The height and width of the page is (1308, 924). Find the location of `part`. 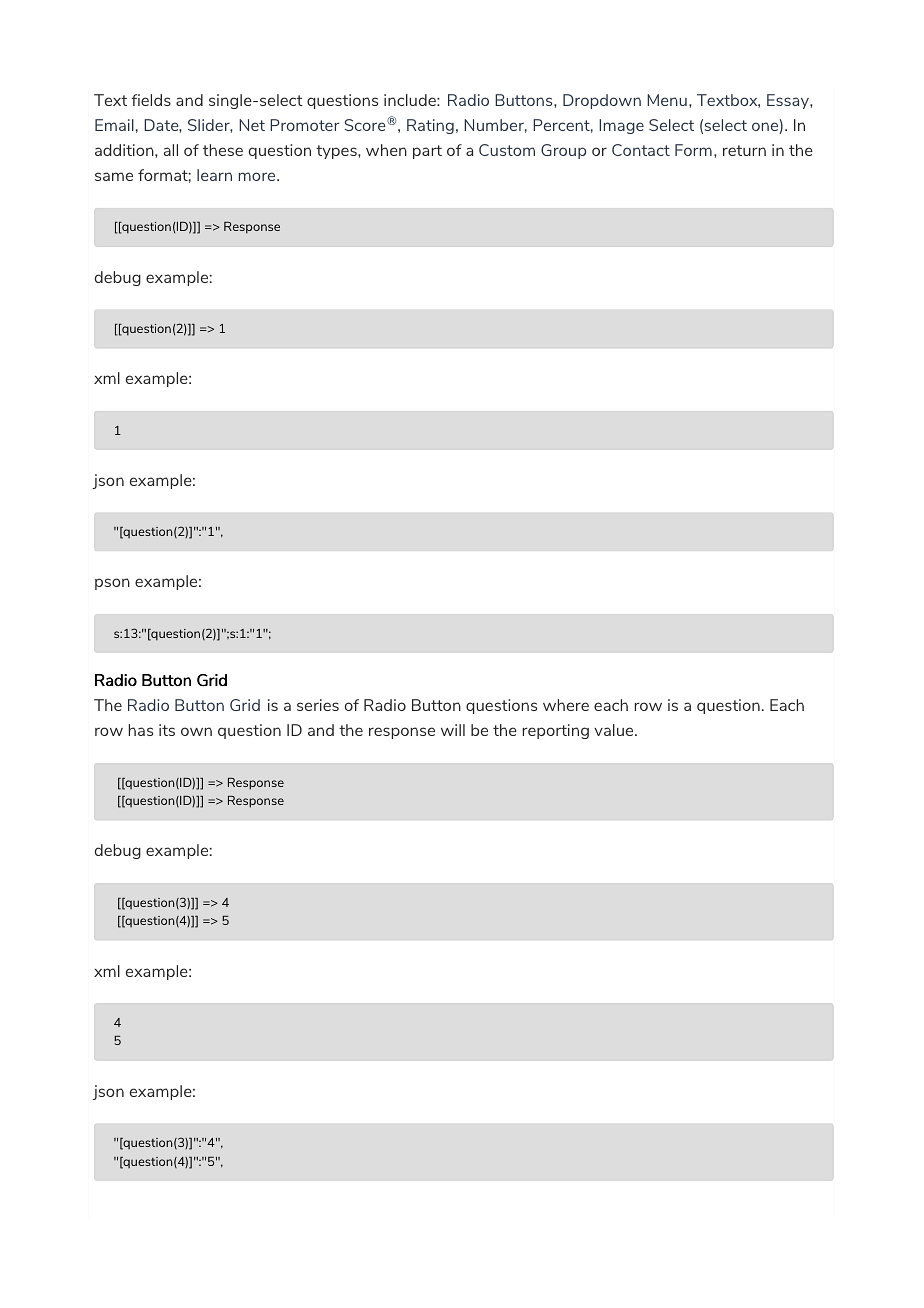

part is located at coordinates (427, 152).
